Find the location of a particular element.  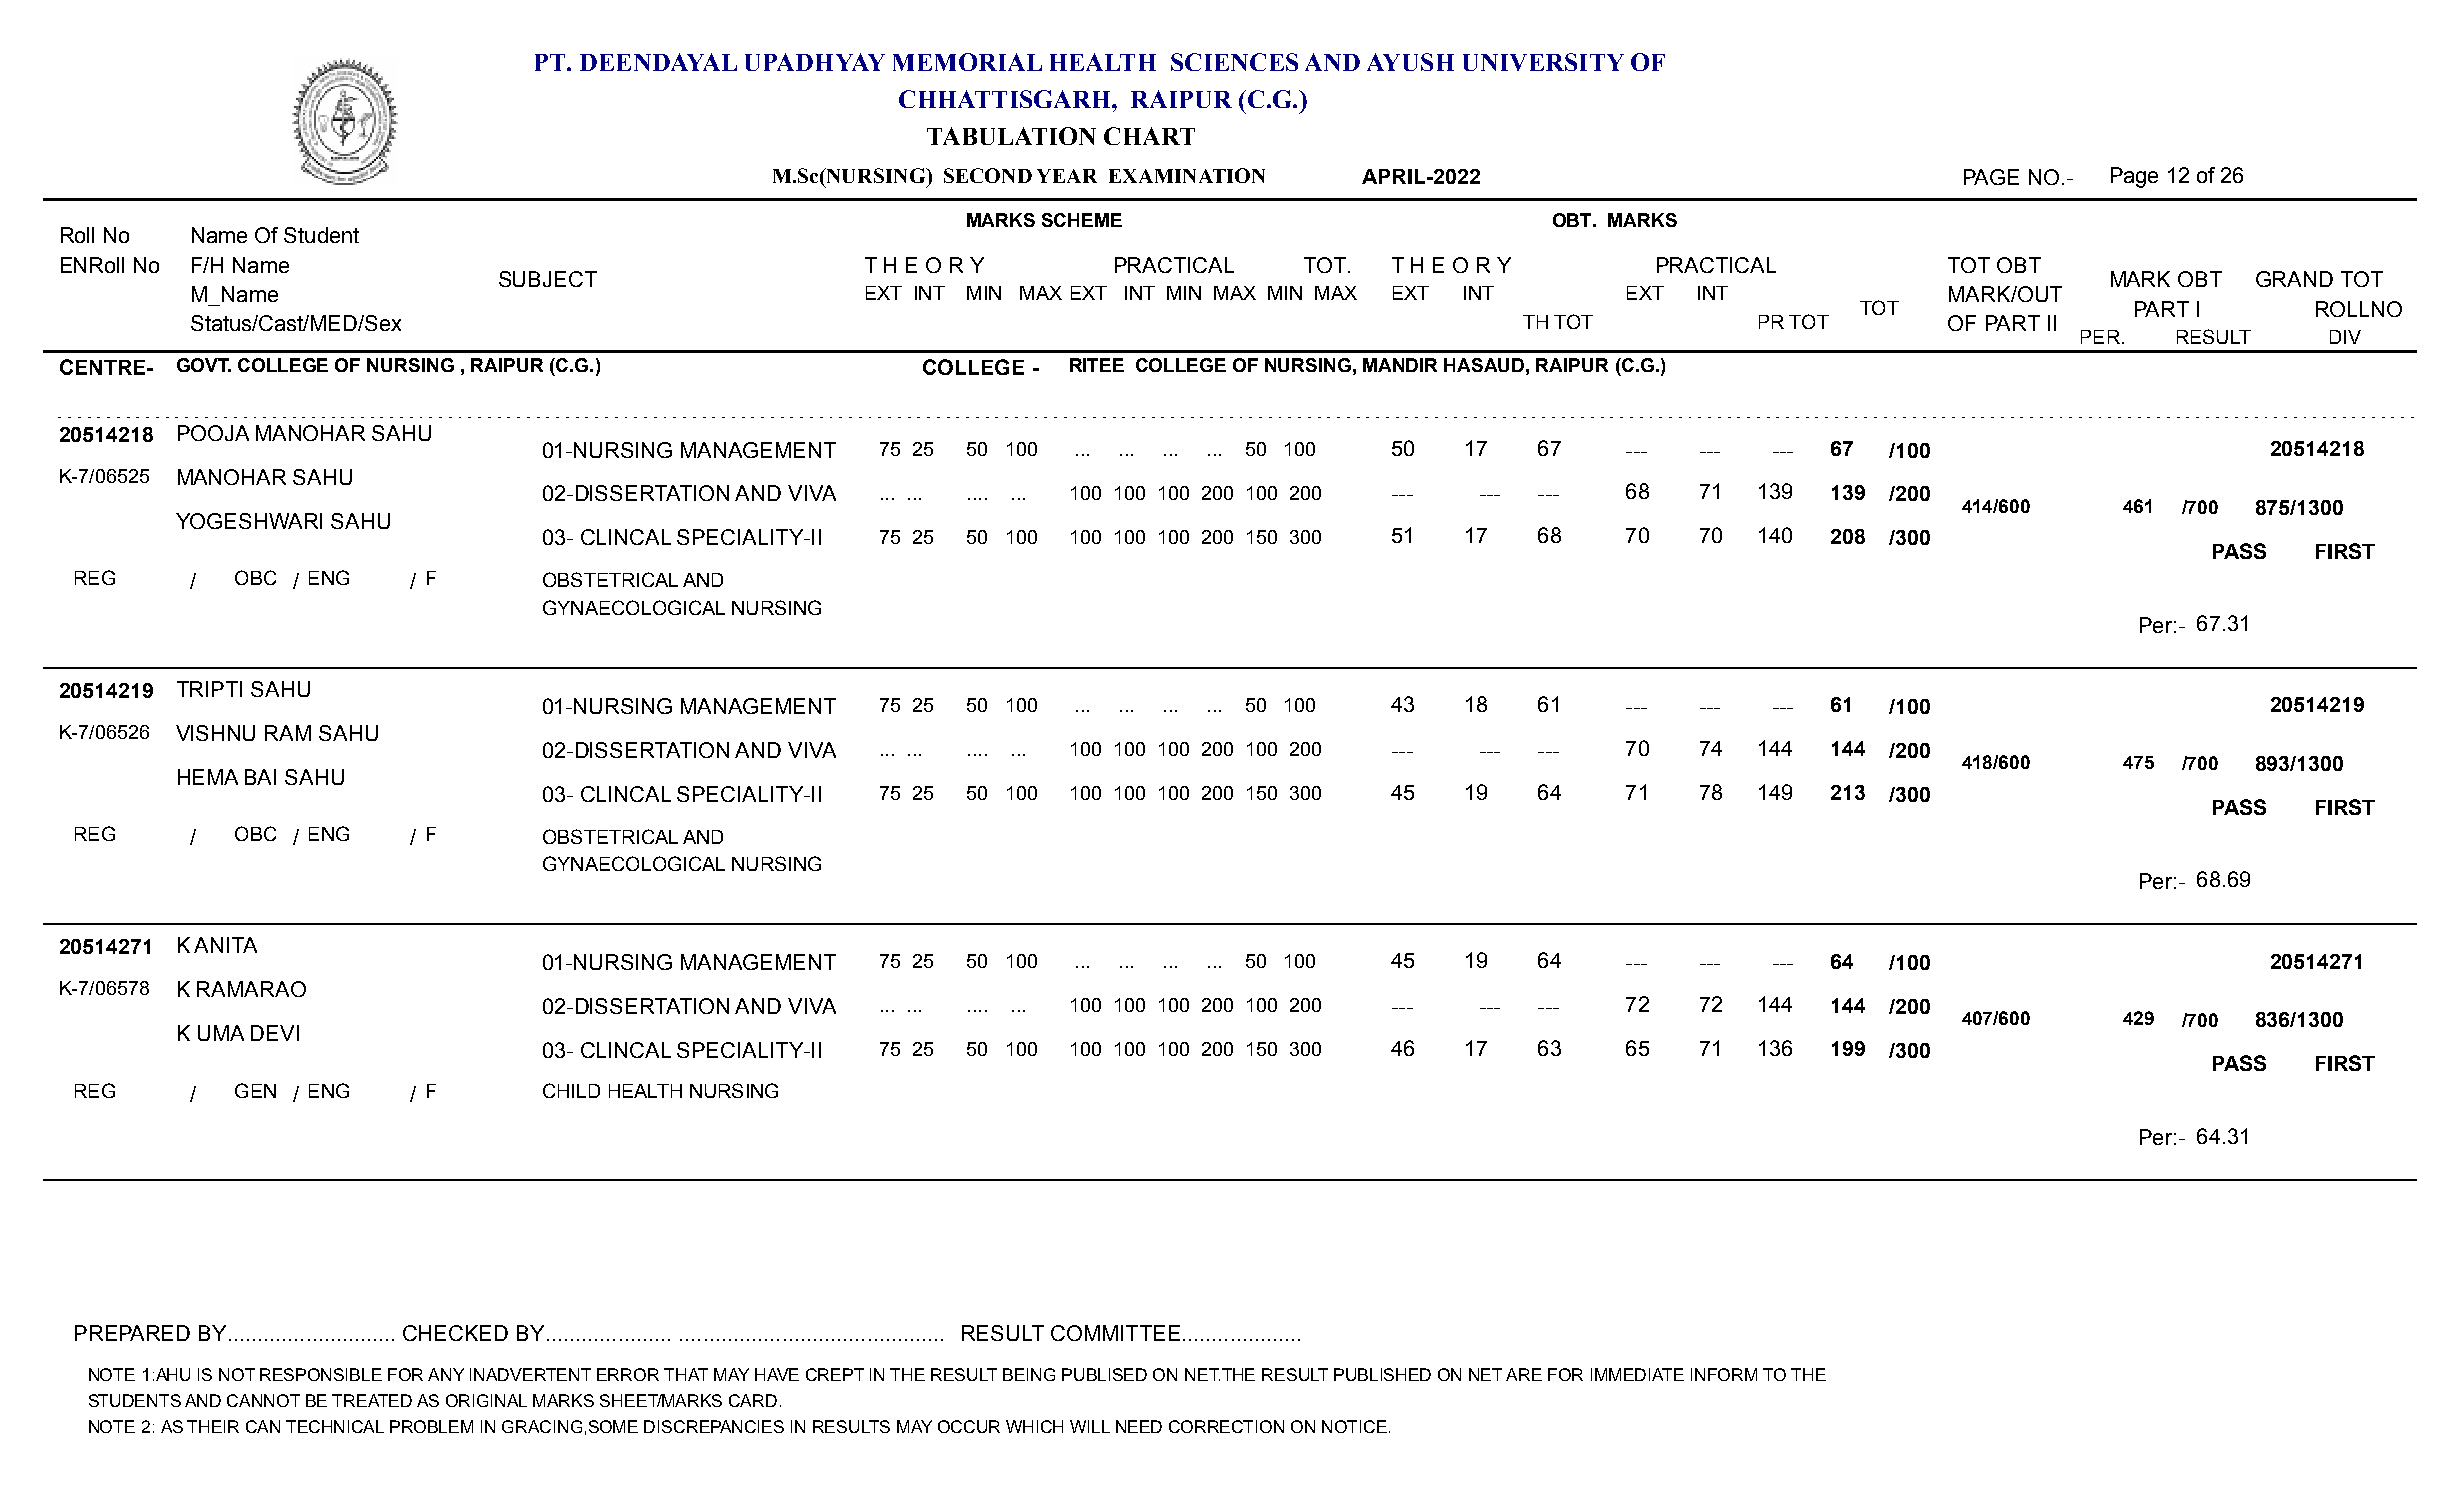

INFORM is located at coordinates (1724, 1374).
